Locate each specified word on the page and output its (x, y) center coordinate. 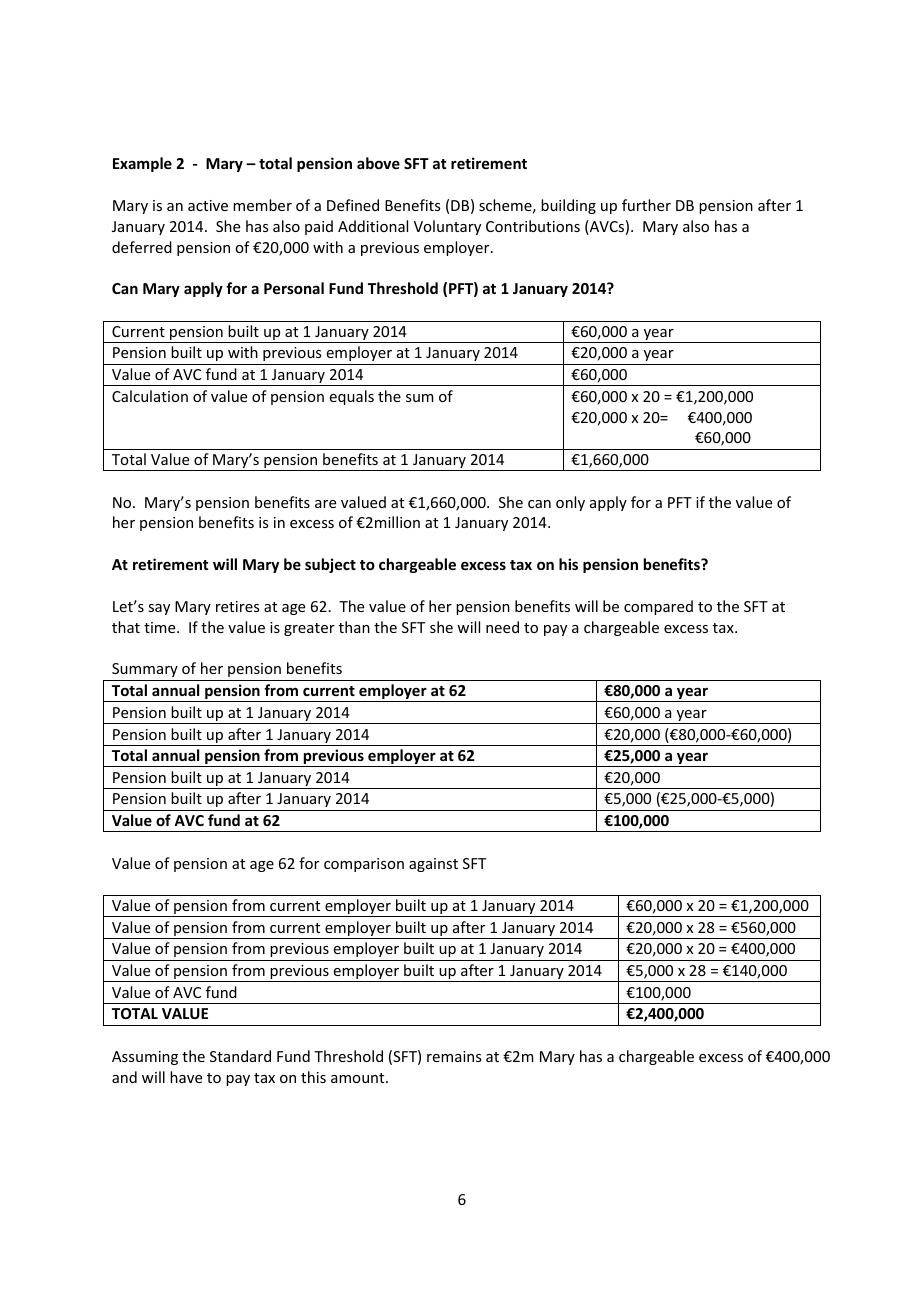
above (378, 163)
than (354, 627)
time (161, 627)
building (568, 206)
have (186, 1077)
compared (658, 607)
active (208, 205)
